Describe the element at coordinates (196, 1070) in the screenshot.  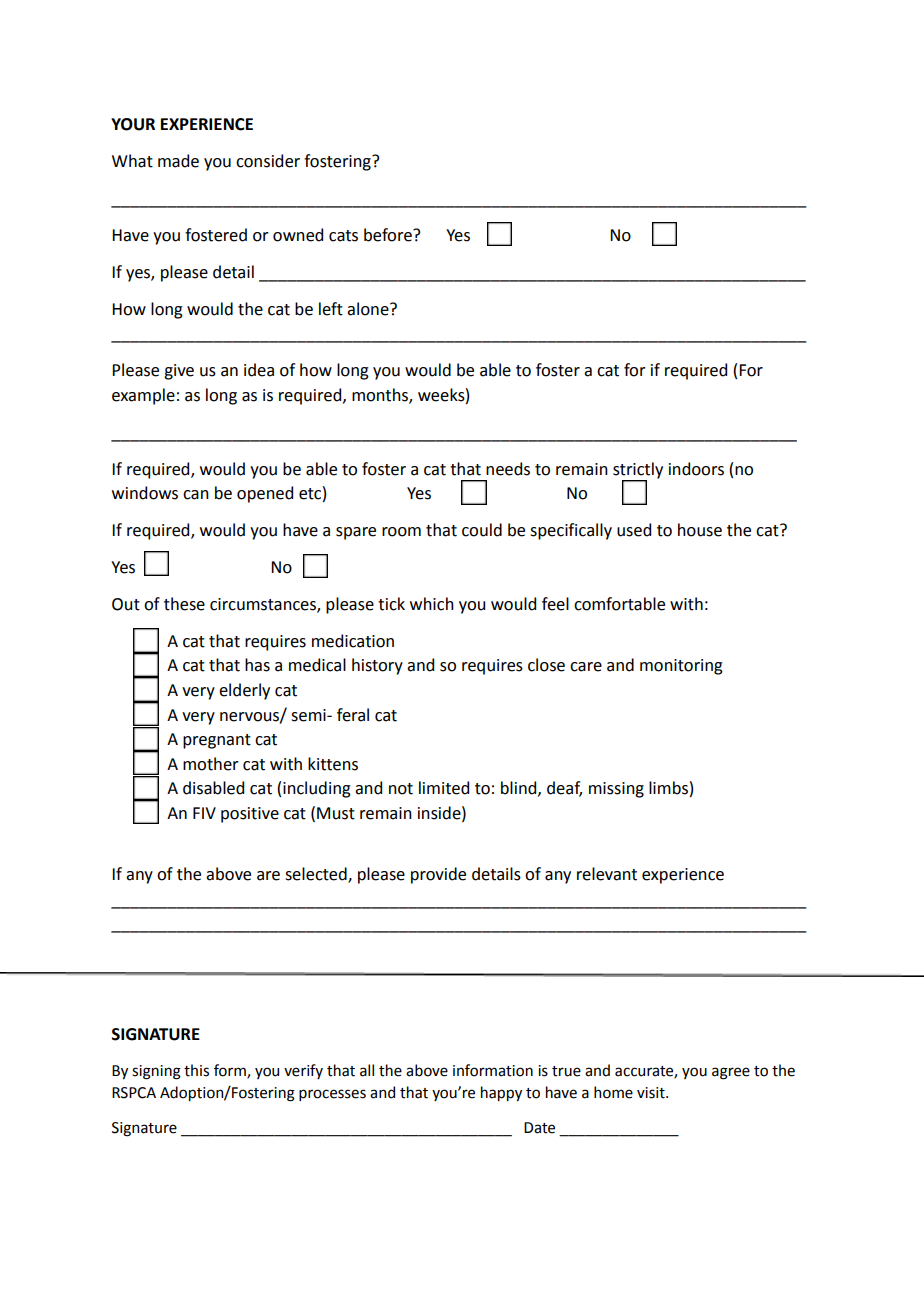
I see `this` at that location.
